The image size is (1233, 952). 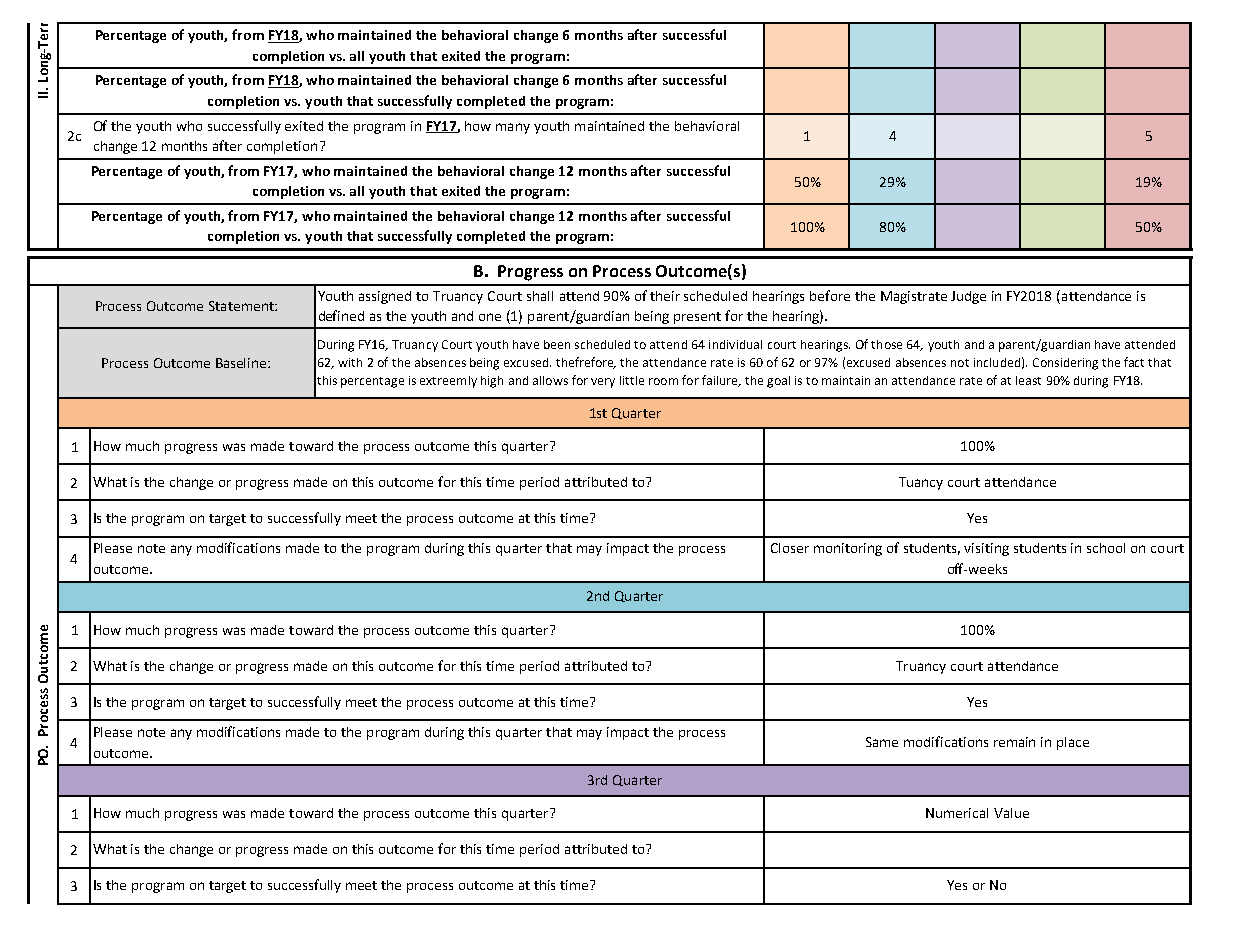 I want to click on visiting, so click(x=986, y=549).
